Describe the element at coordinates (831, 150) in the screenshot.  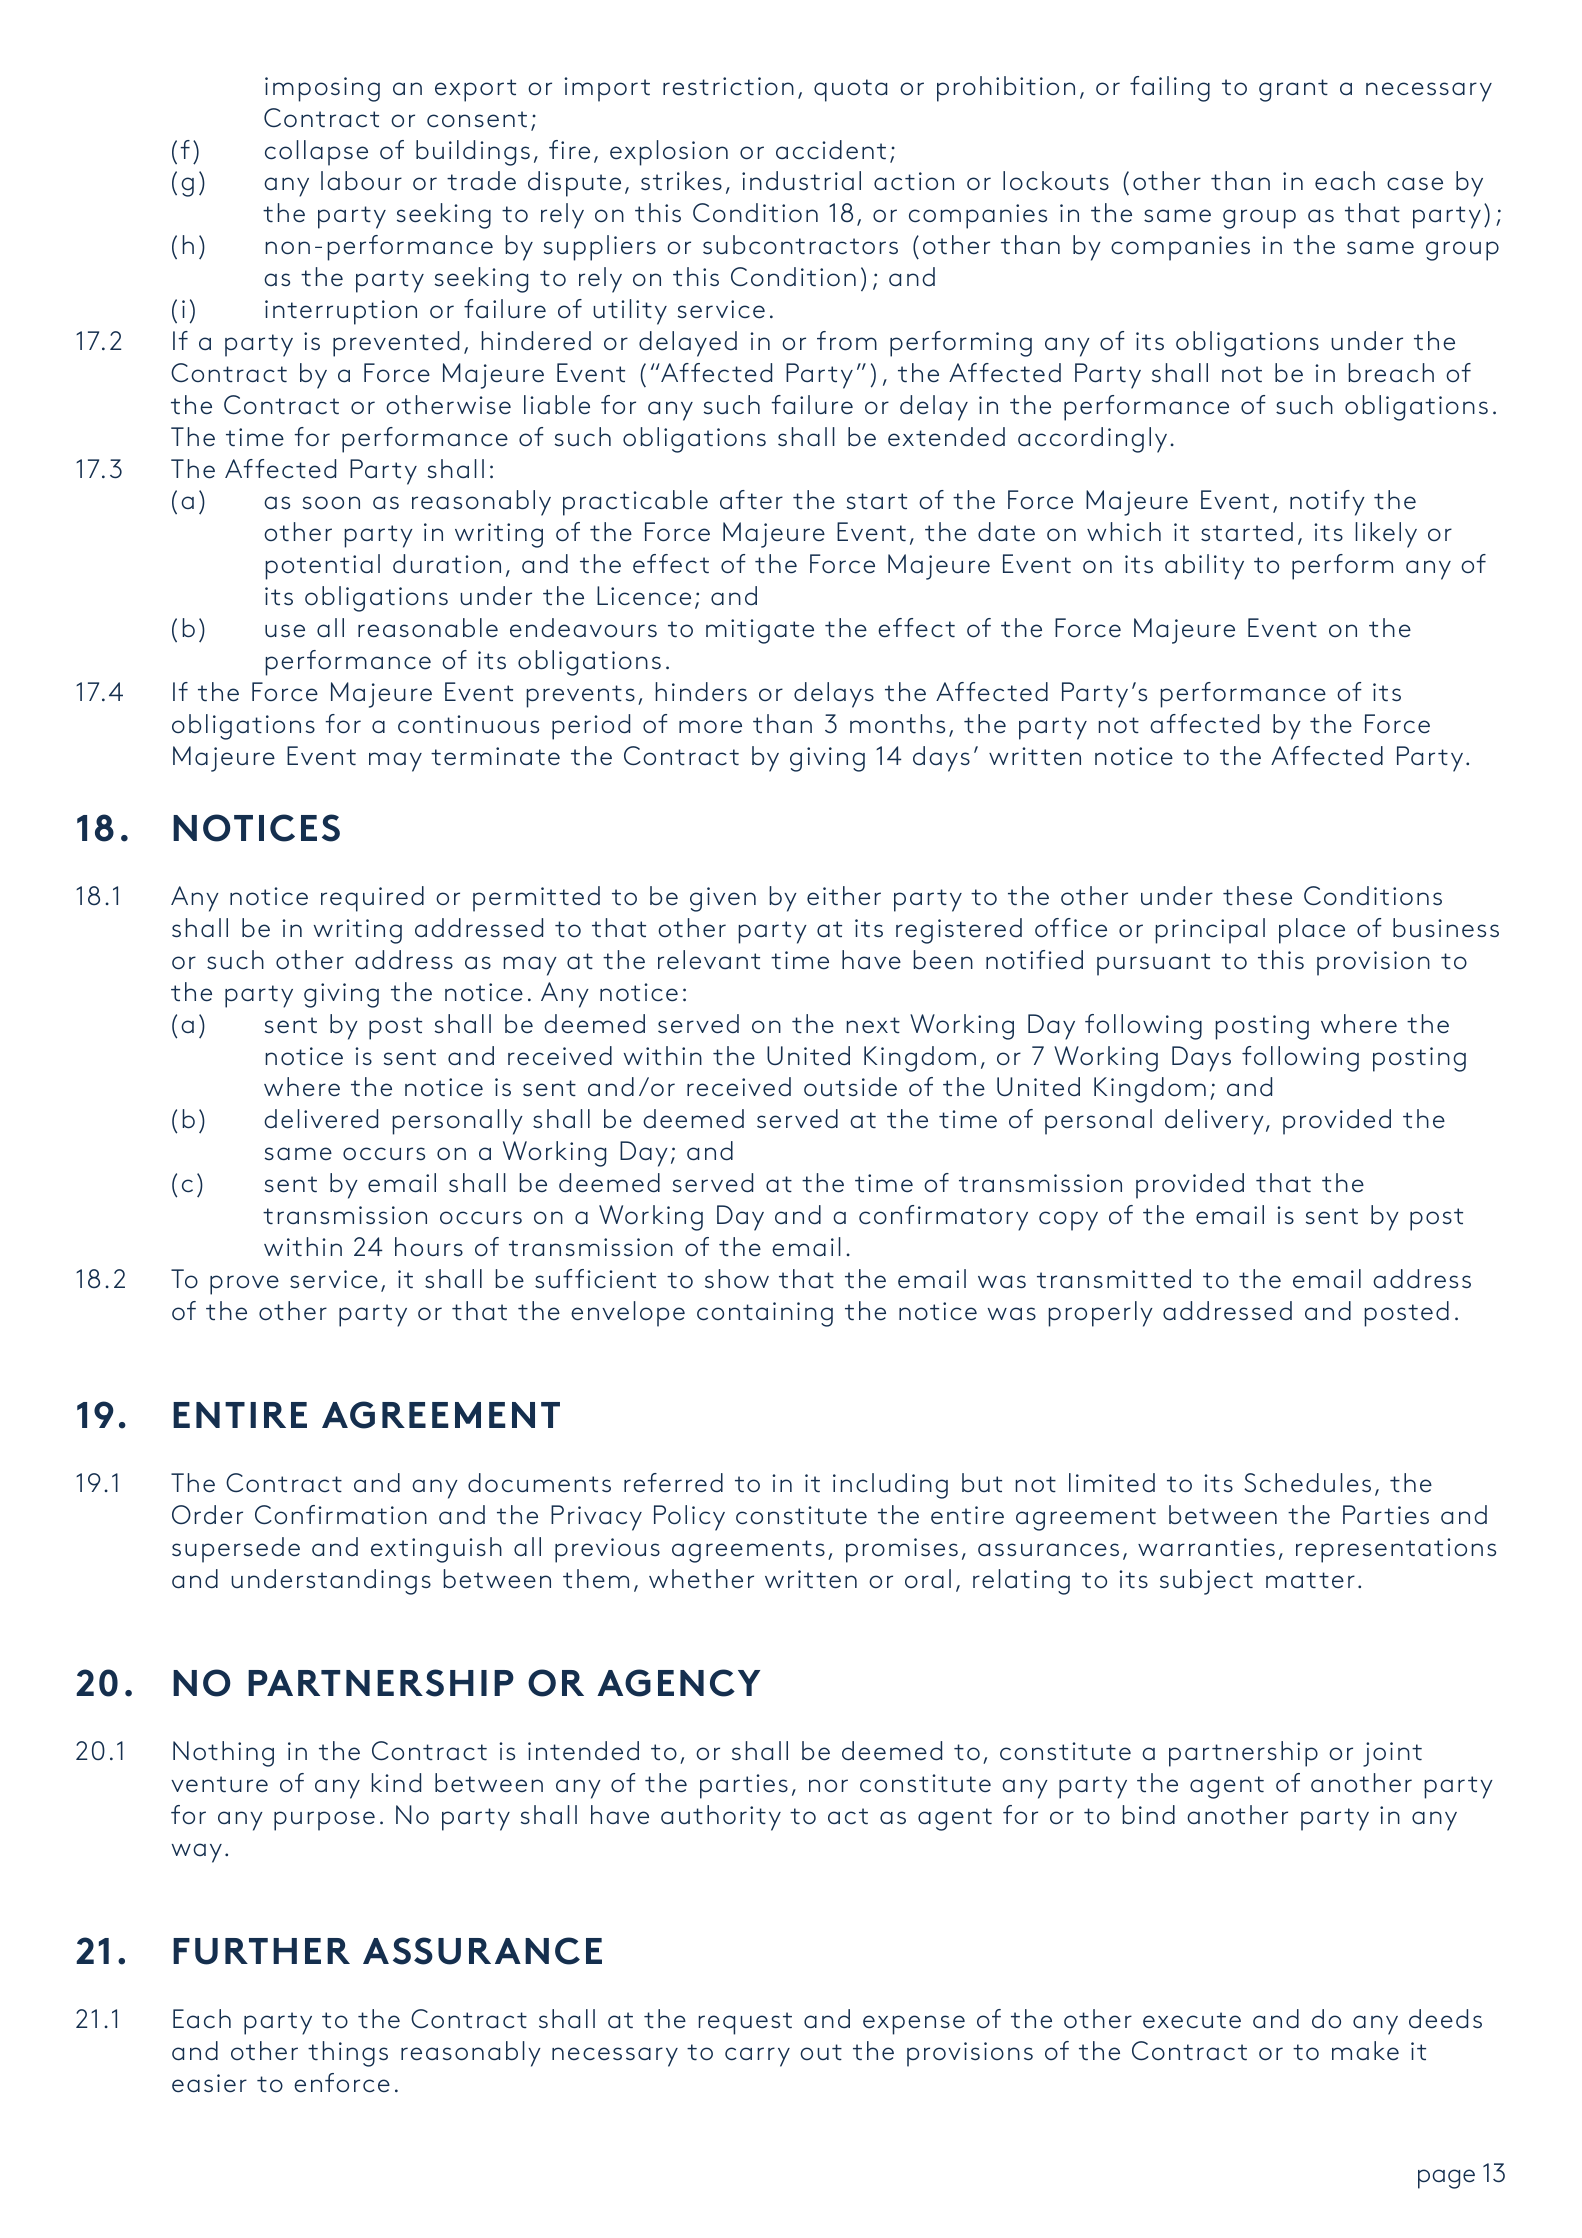
I see `accident` at that location.
